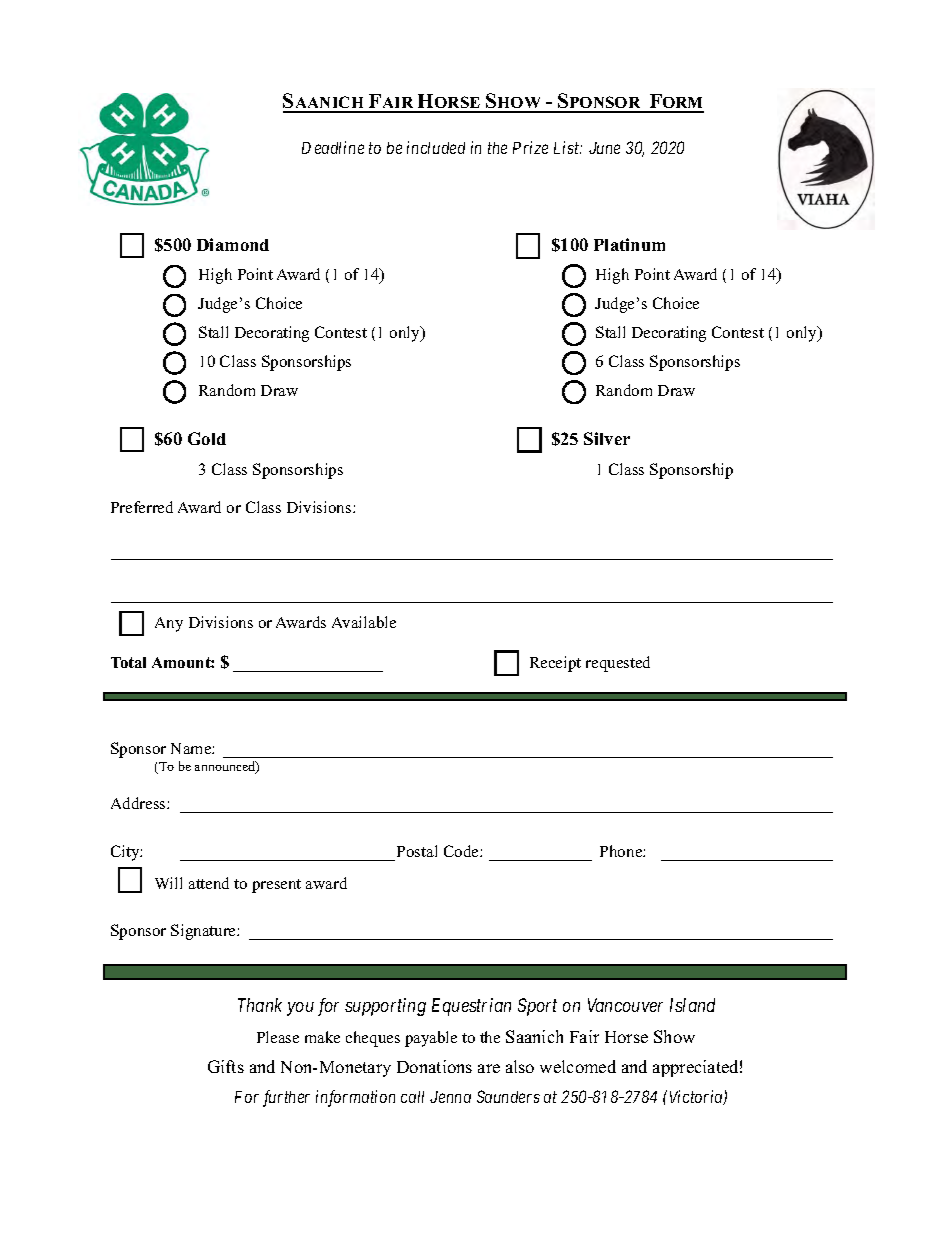  What do you see at coordinates (604, 148) in the screenshot?
I see `June` at bounding box center [604, 148].
